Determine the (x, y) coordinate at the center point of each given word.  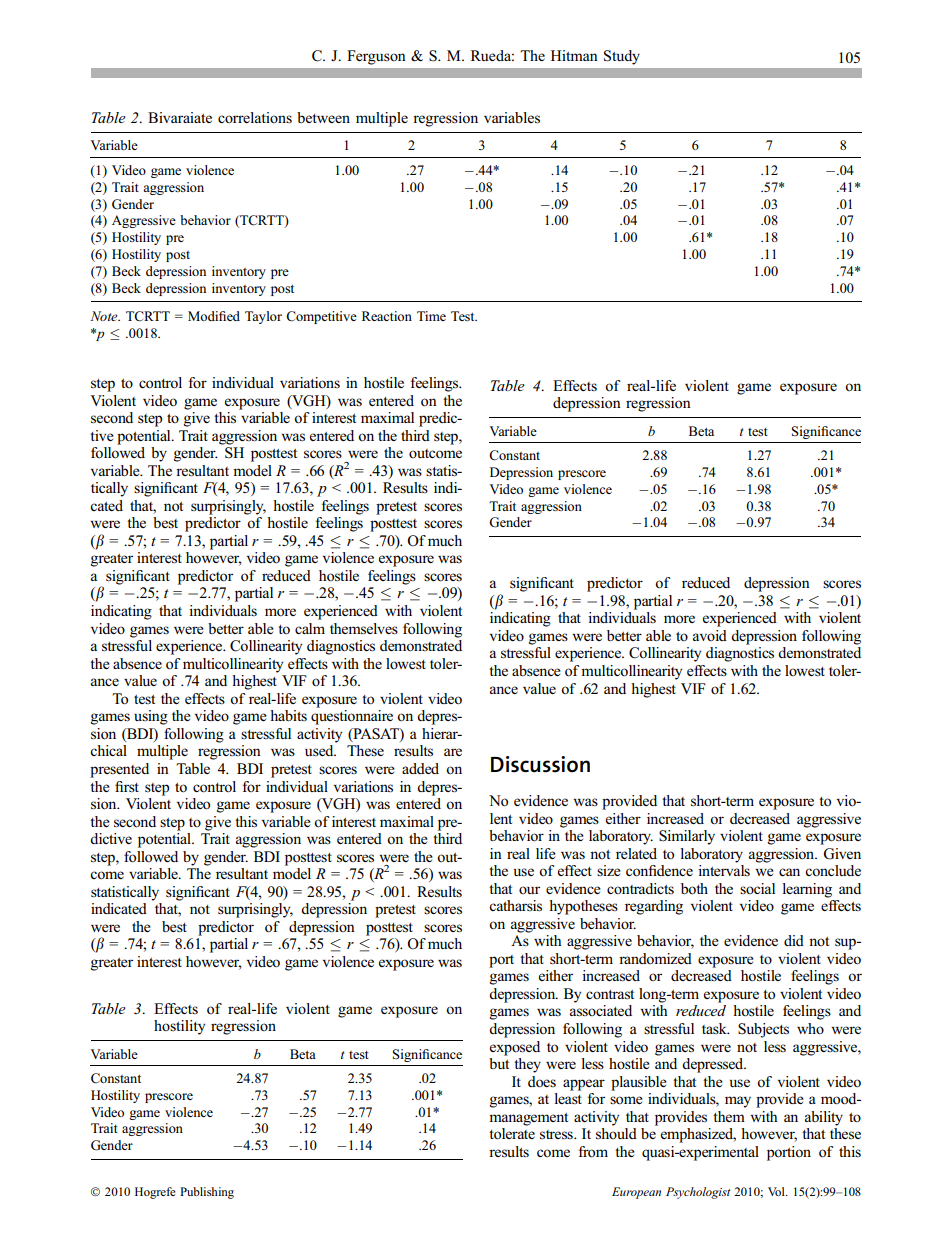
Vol (777, 1191)
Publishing (207, 1193)
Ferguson (376, 57)
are (453, 752)
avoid (710, 635)
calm (310, 628)
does (542, 1082)
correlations (255, 117)
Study (622, 57)
